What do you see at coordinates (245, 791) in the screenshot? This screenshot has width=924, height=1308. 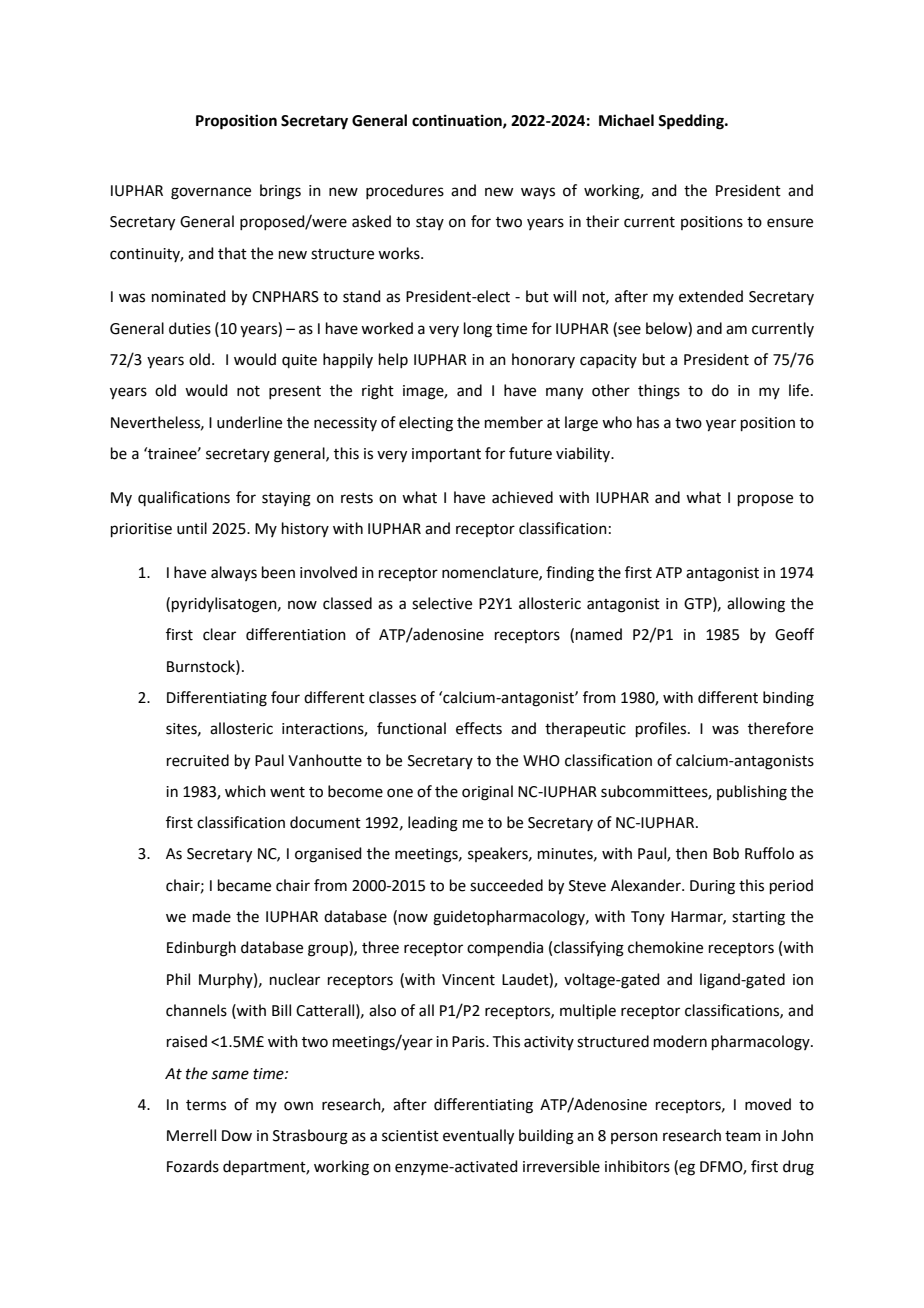 I see `which` at bounding box center [245, 791].
